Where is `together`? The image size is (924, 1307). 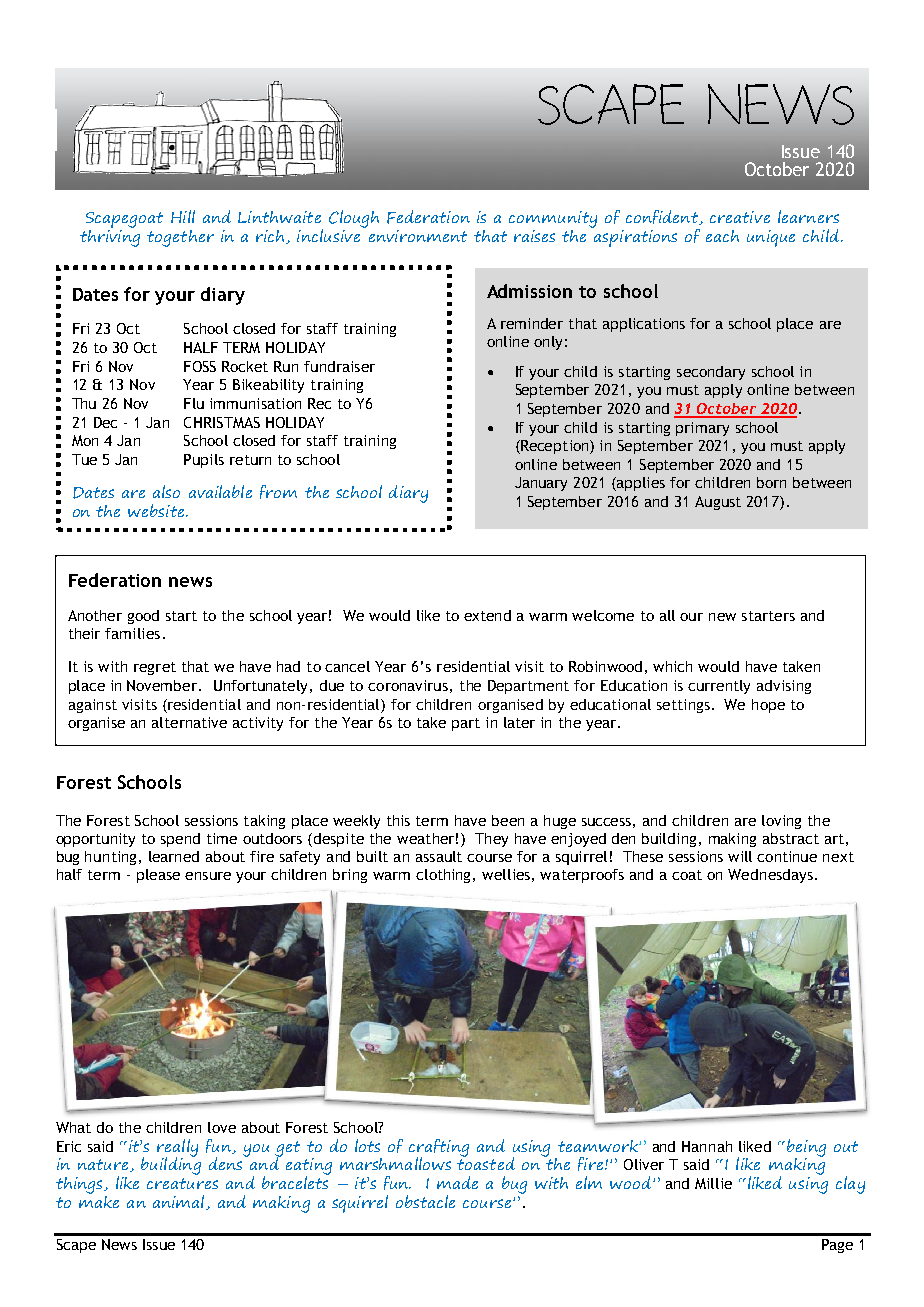
together is located at coordinates (180, 238).
